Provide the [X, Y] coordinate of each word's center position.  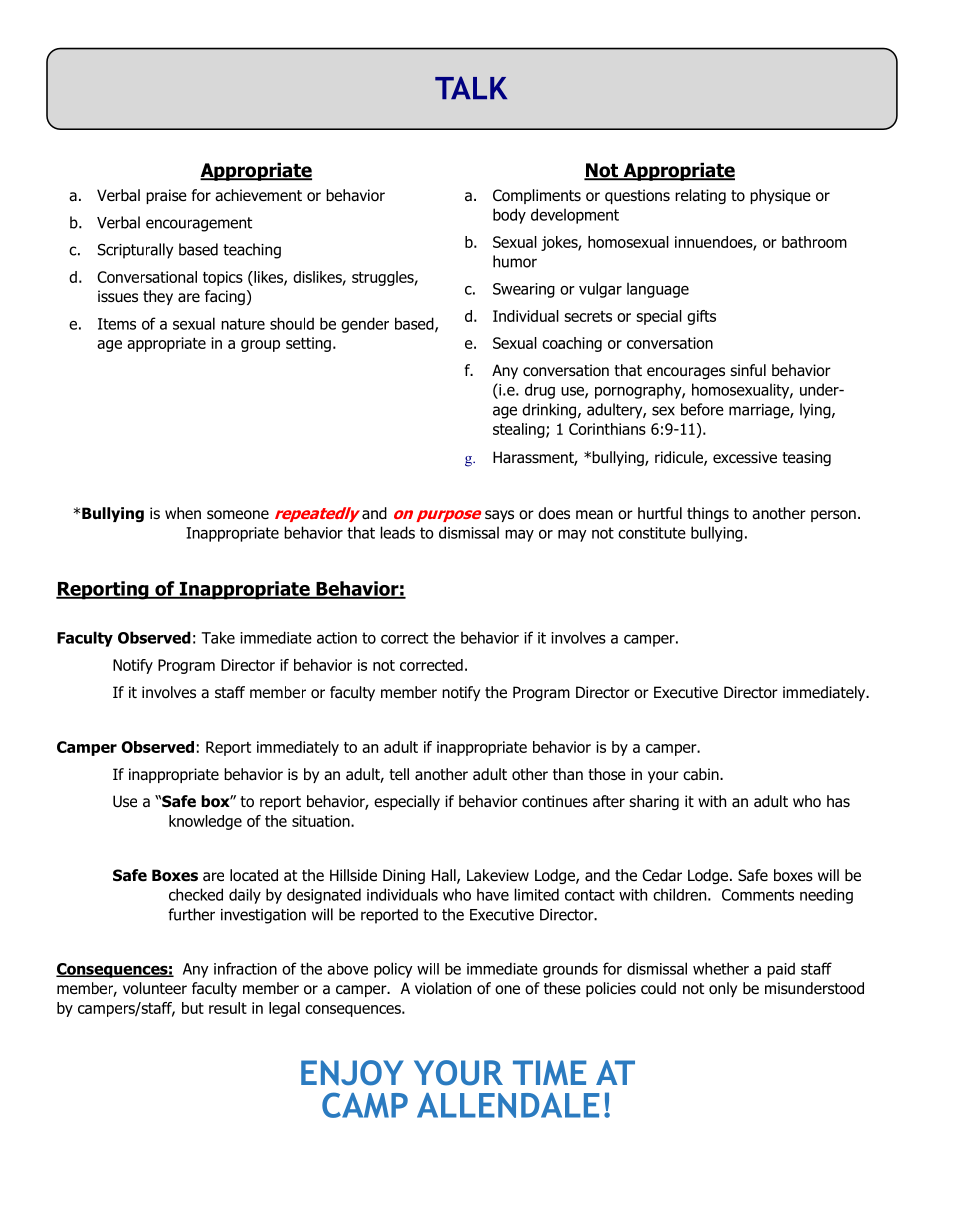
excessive [745, 457]
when [183, 513]
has [838, 801]
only [723, 989]
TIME [550, 1072]
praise [166, 196]
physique [780, 196]
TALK [471, 87]
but [193, 1008]
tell [399, 774]
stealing [520, 430]
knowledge [205, 822]
